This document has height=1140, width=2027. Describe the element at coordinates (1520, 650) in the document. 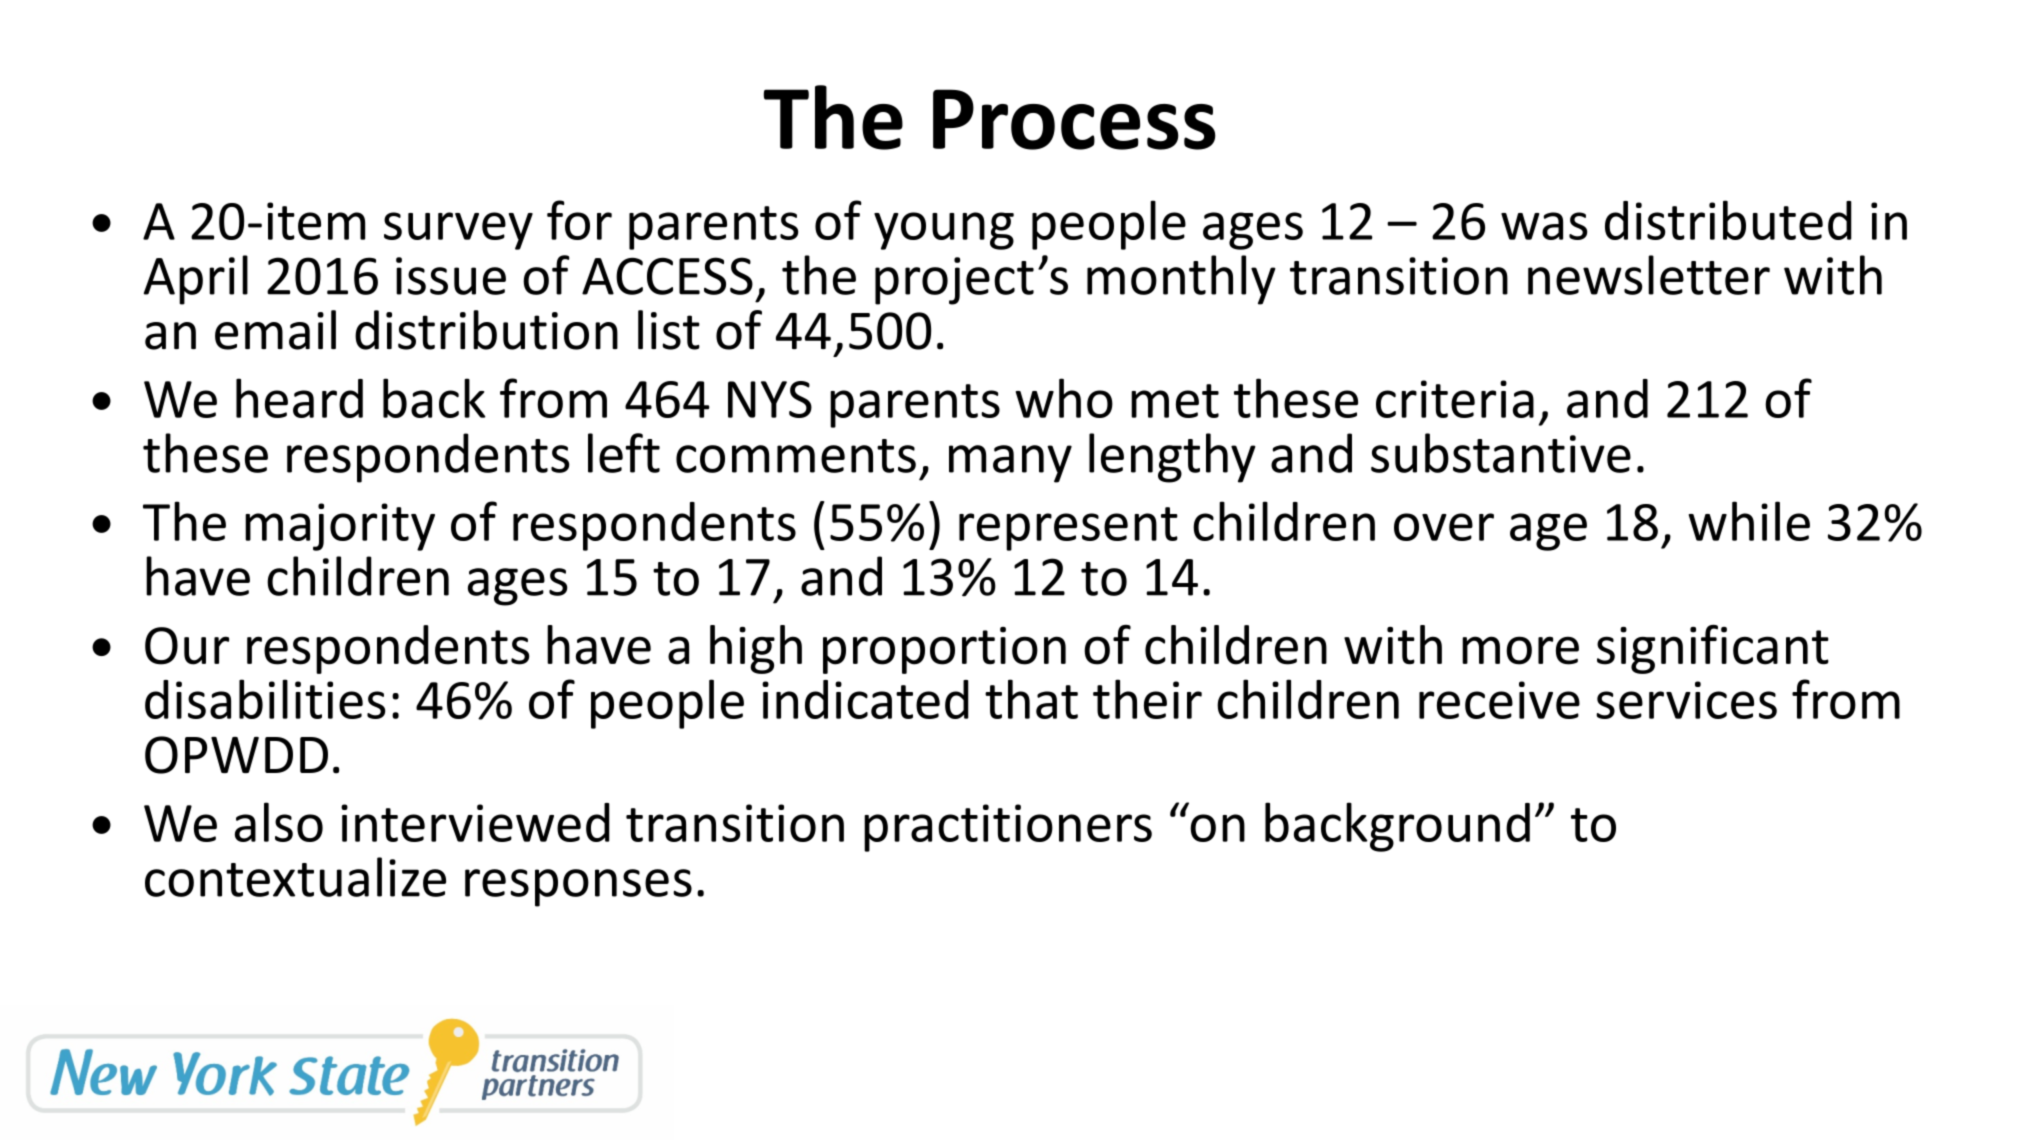

I see `more` at that location.
